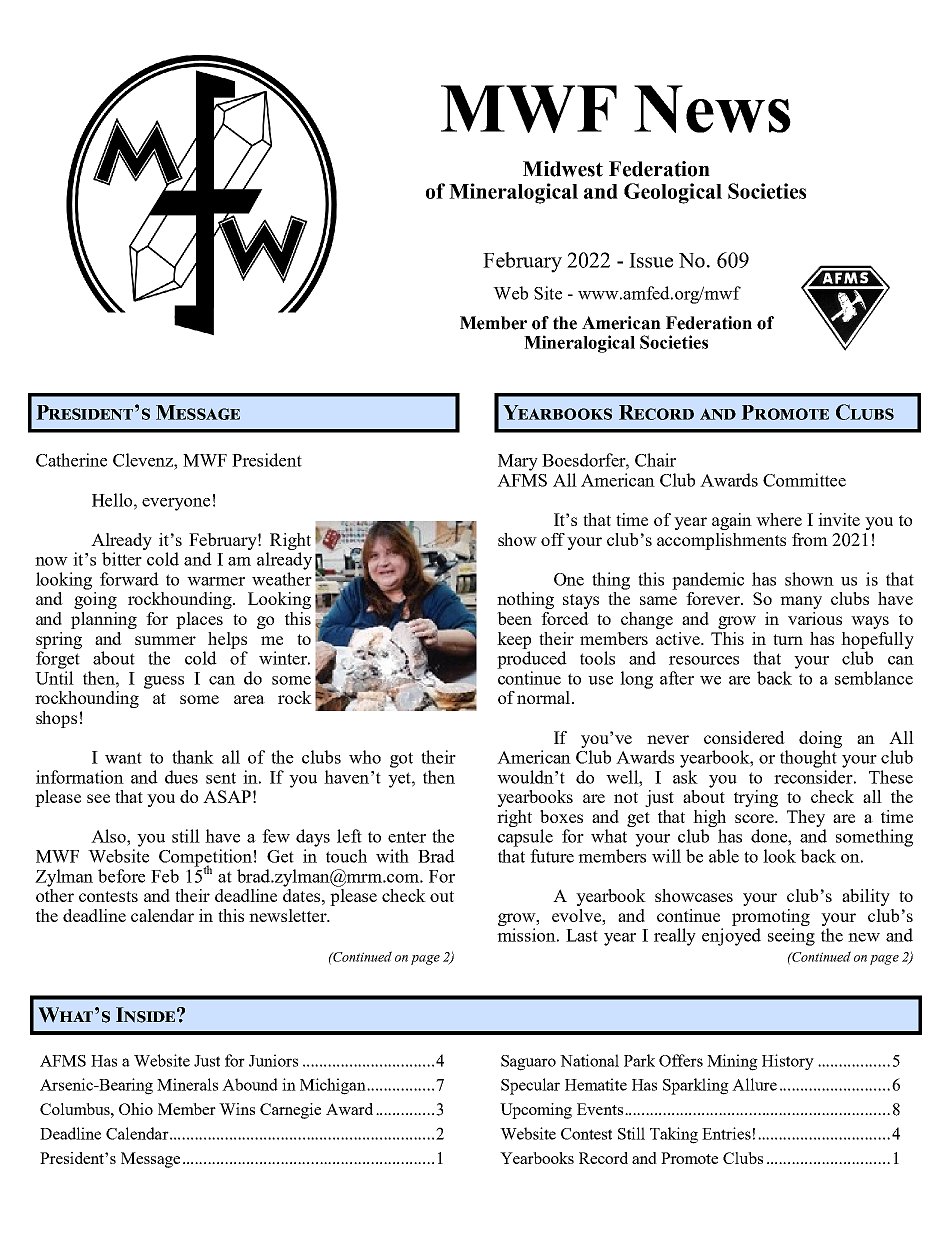 Image resolution: width=952 pixels, height=1233 pixels. What do you see at coordinates (536, 1111) in the screenshot?
I see `Upcoming` at bounding box center [536, 1111].
